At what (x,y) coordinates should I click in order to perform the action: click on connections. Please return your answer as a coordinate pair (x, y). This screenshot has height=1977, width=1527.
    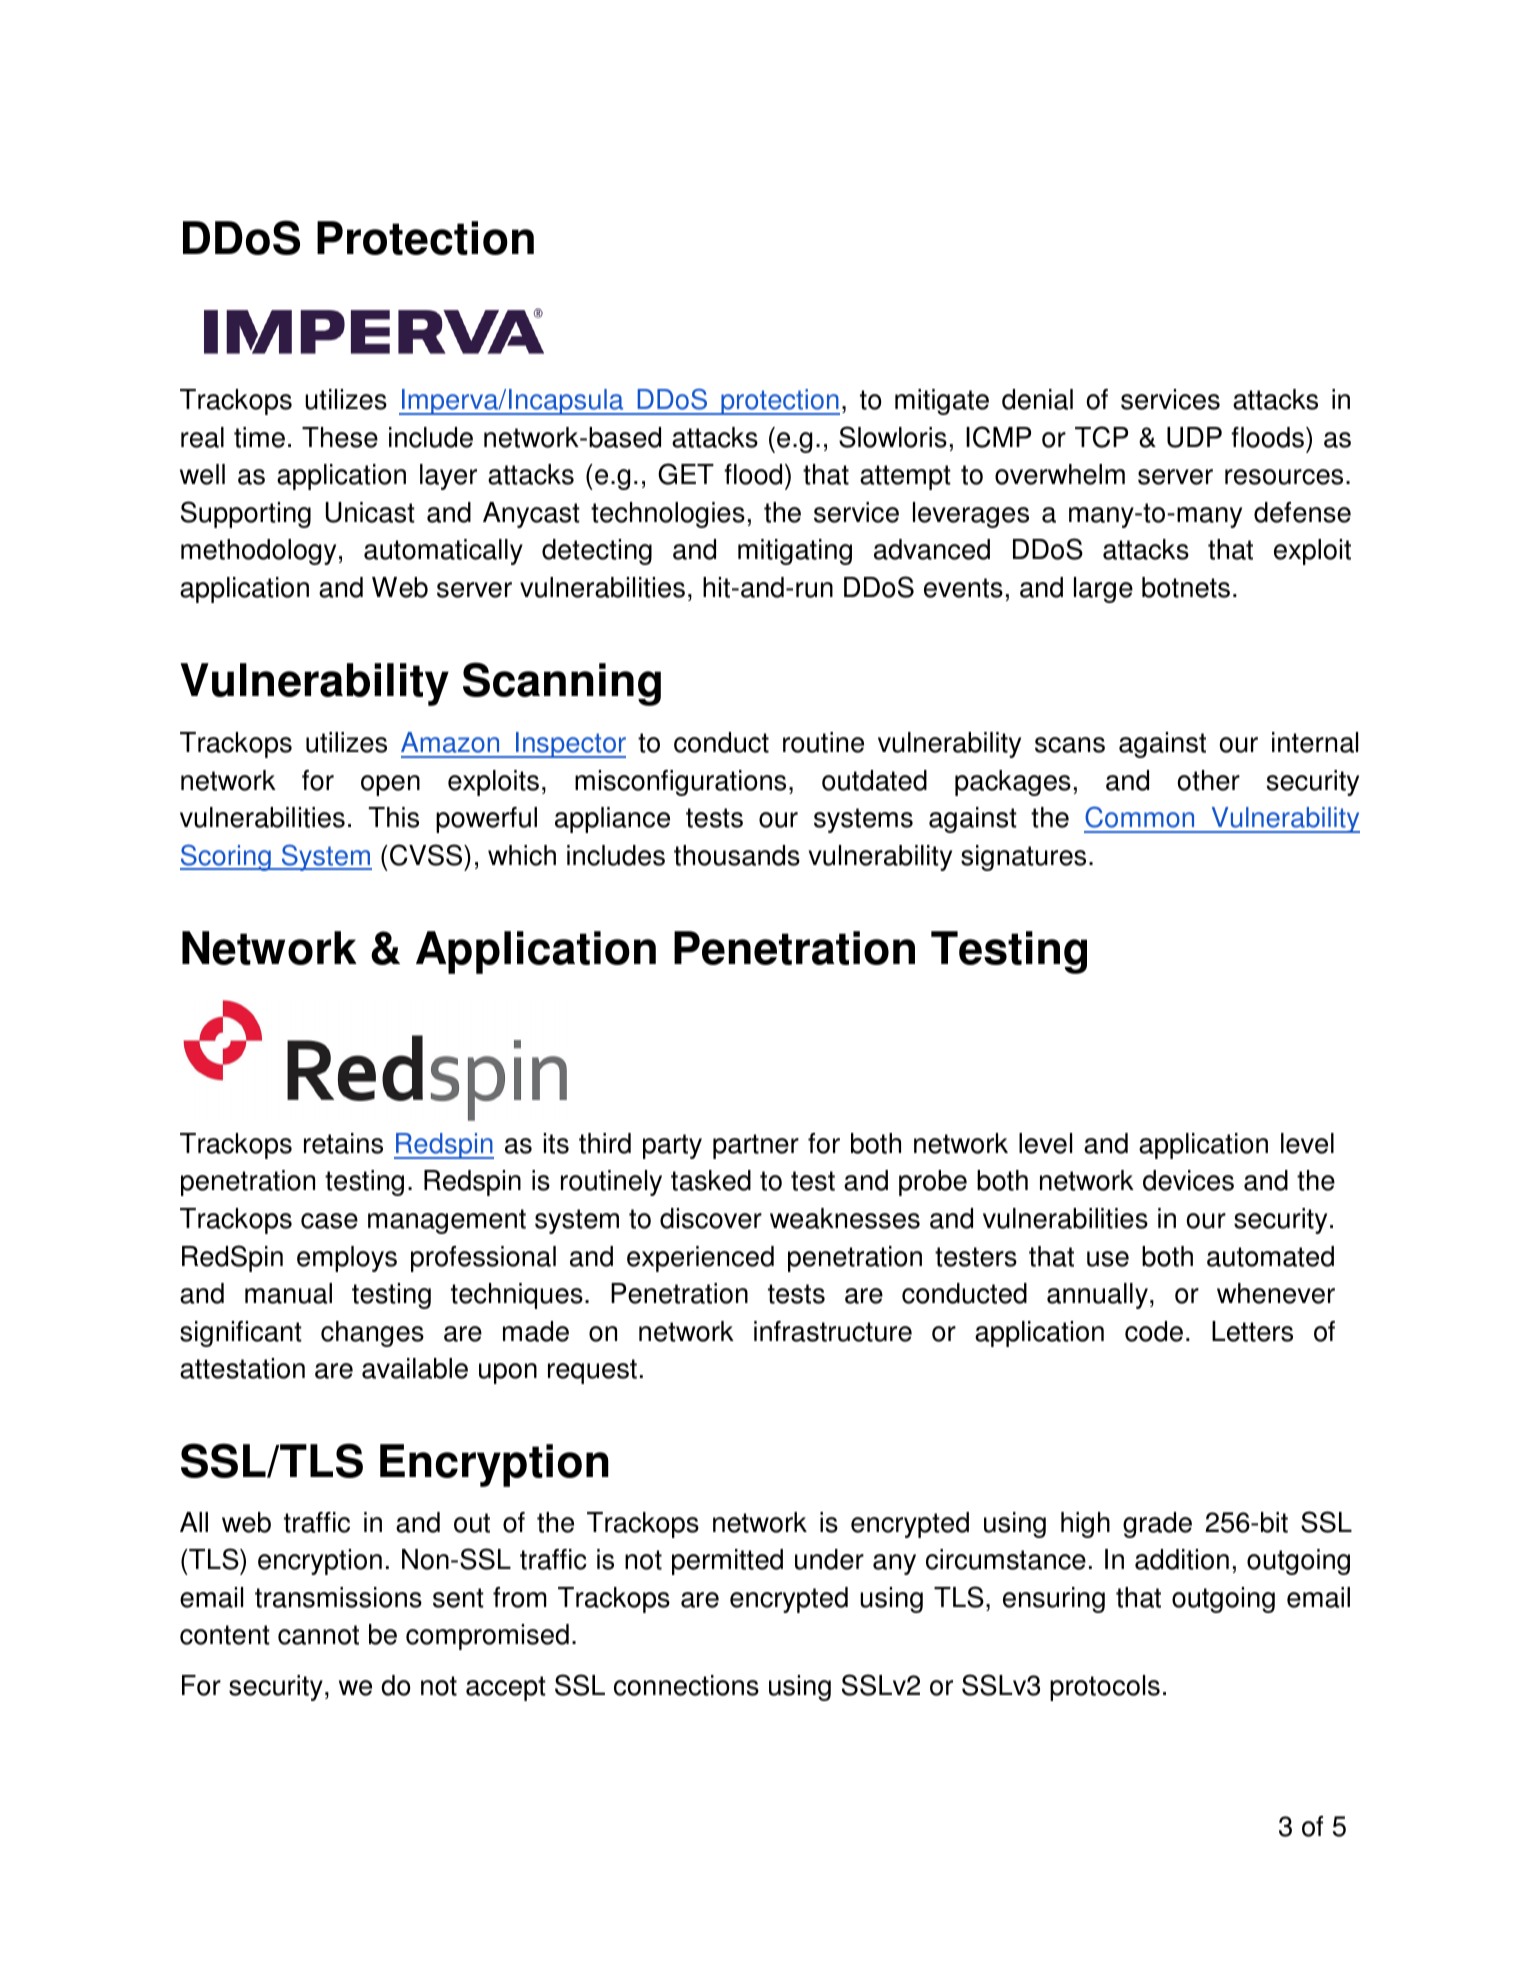
    Looking at the image, I should click on (686, 1685).
